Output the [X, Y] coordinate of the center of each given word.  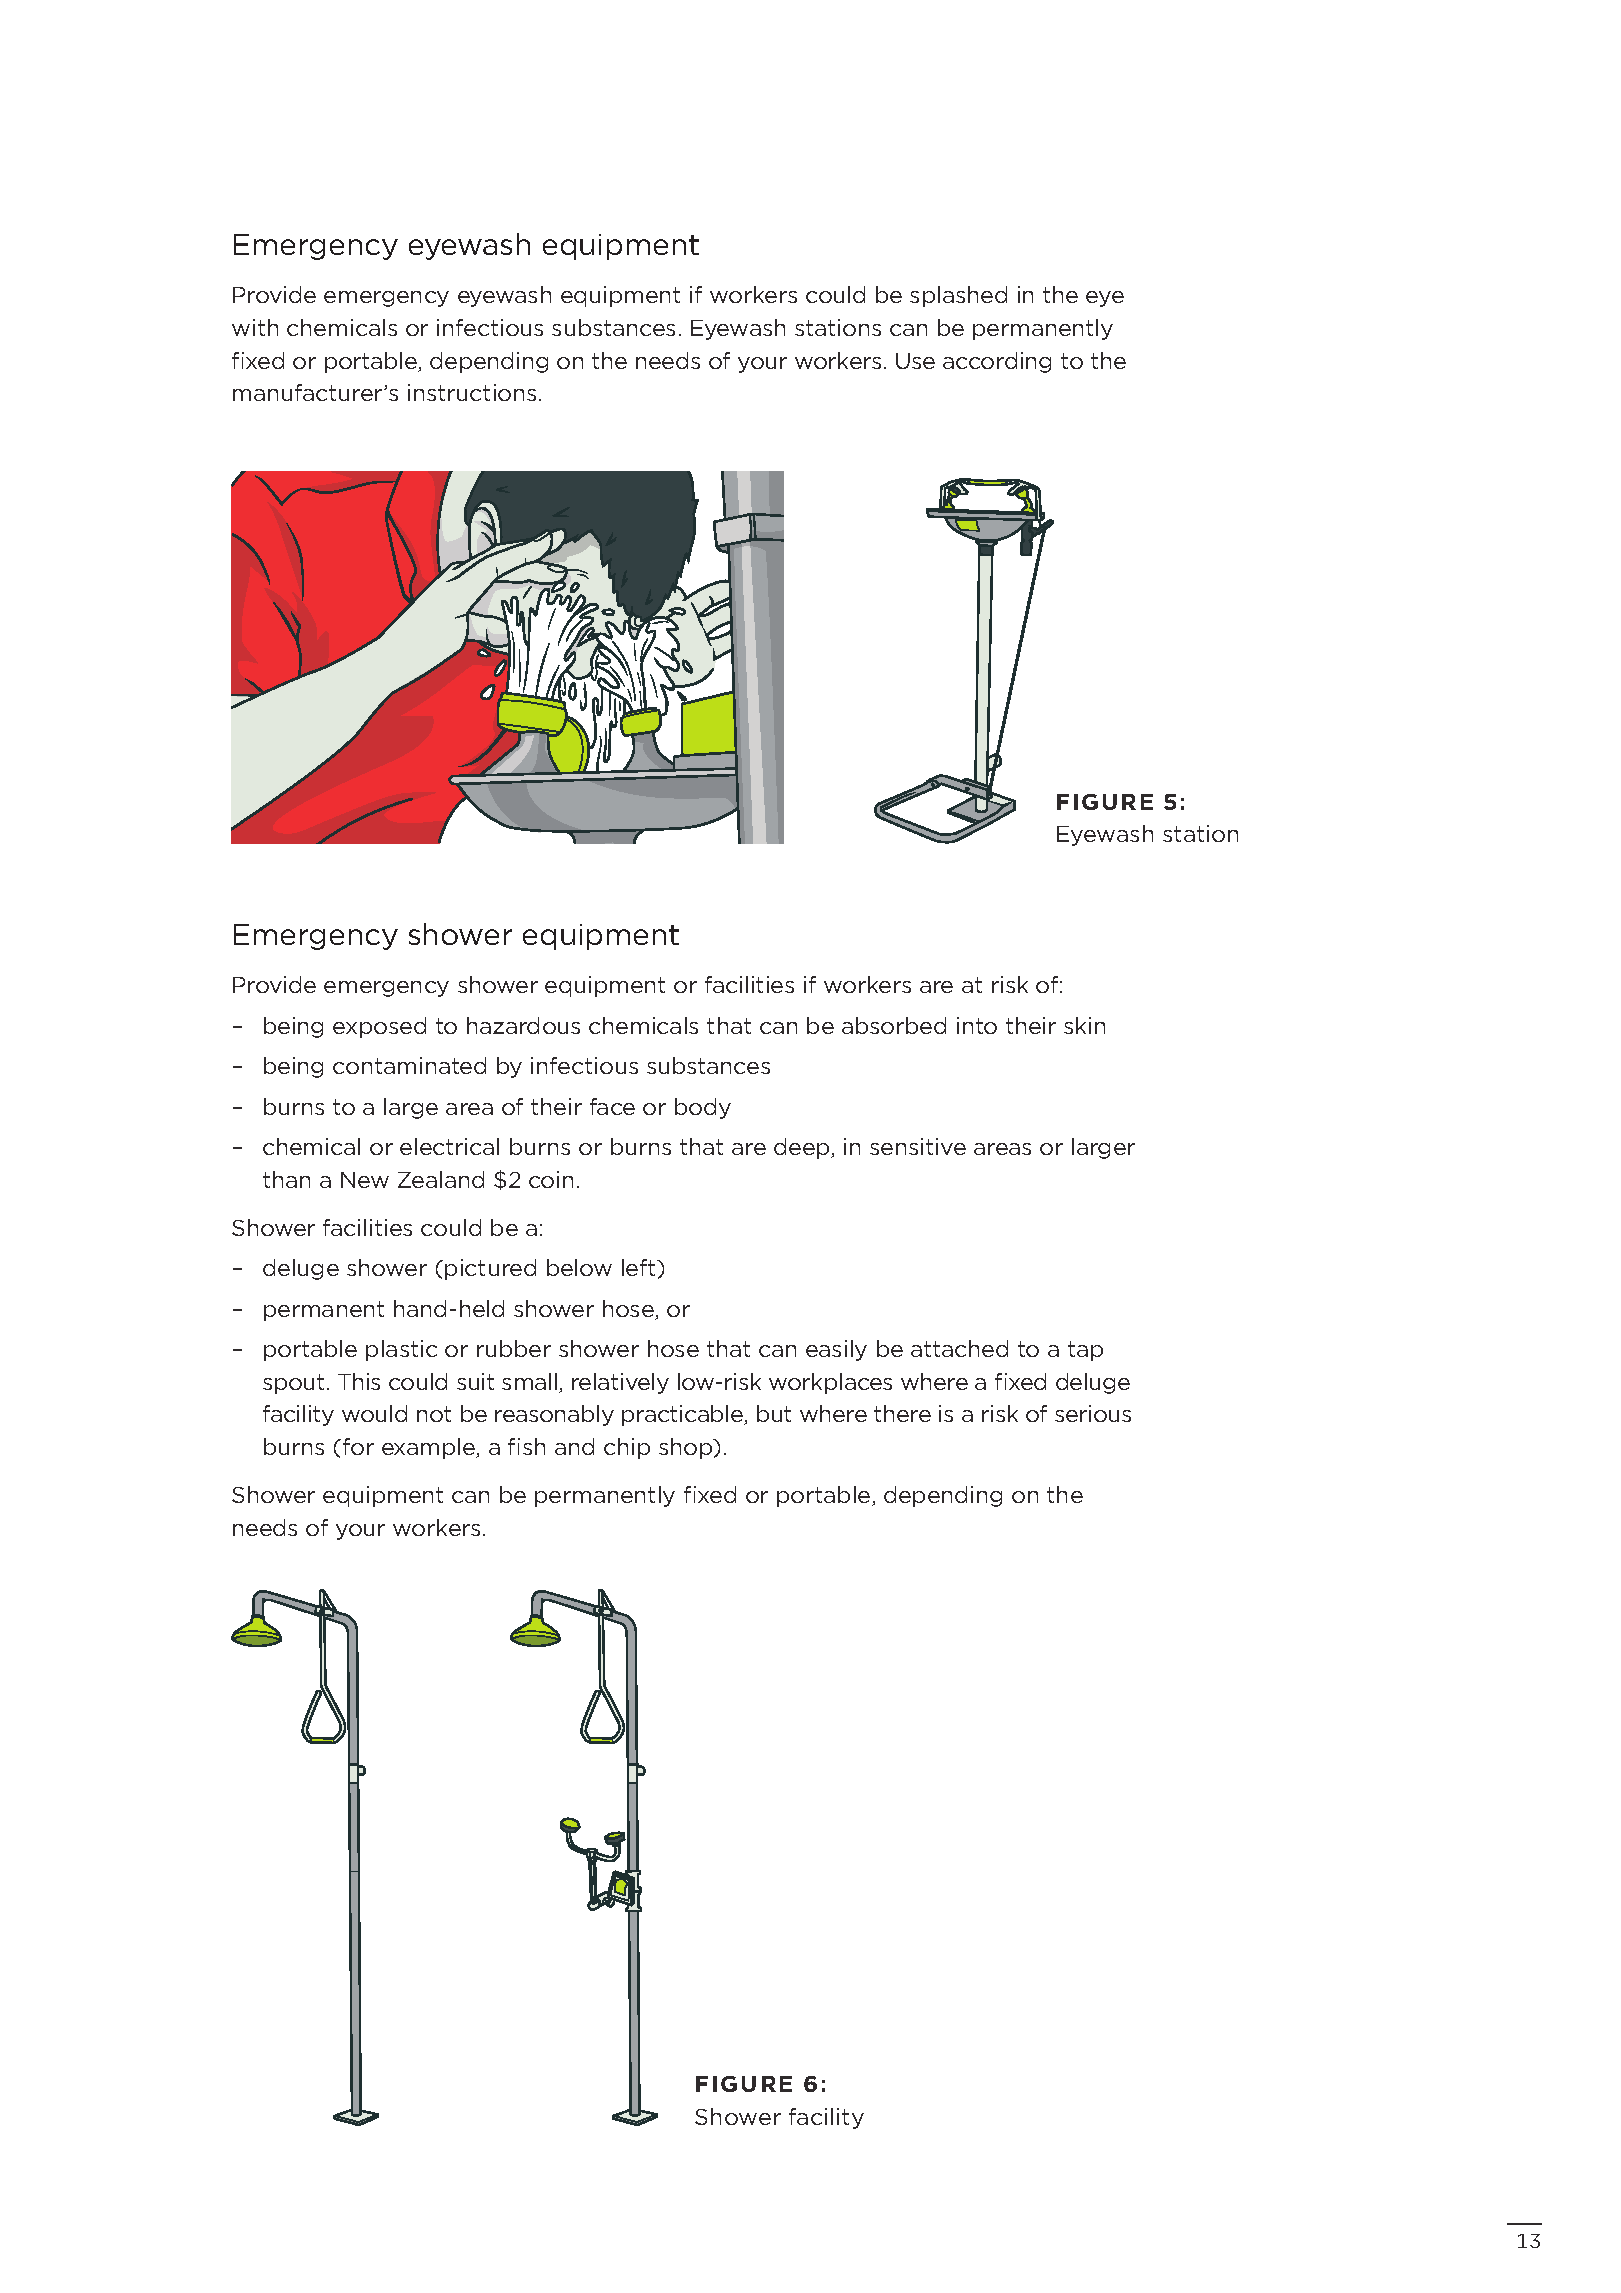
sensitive [918, 1146]
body [703, 1108]
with [255, 327]
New [365, 1180]
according [997, 362]
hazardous [523, 1025]
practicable [684, 1415]
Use [915, 361]
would [374, 1413]
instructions [472, 392]
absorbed [894, 1025]
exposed [379, 1027]
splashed [958, 296]
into [977, 1025]
